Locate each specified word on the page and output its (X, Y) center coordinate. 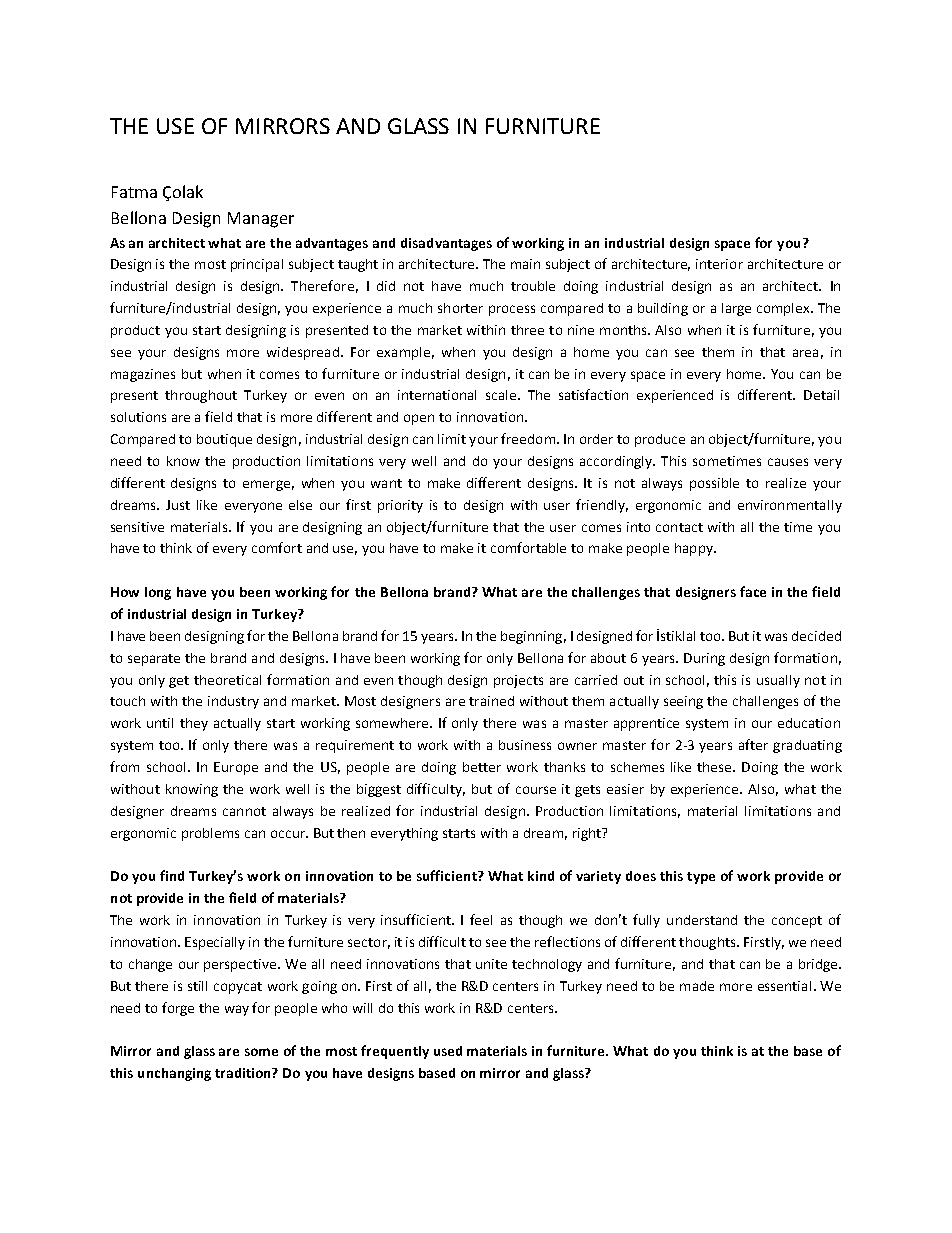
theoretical (227, 680)
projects (518, 681)
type (701, 878)
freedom (528, 438)
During (704, 659)
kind (541, 876)
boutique (224, 440)
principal (257, 265)
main (525, 264)
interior (719, 264)
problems (210, 834)
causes (788, 462)
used (448, 1051)
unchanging (174, 1074)
